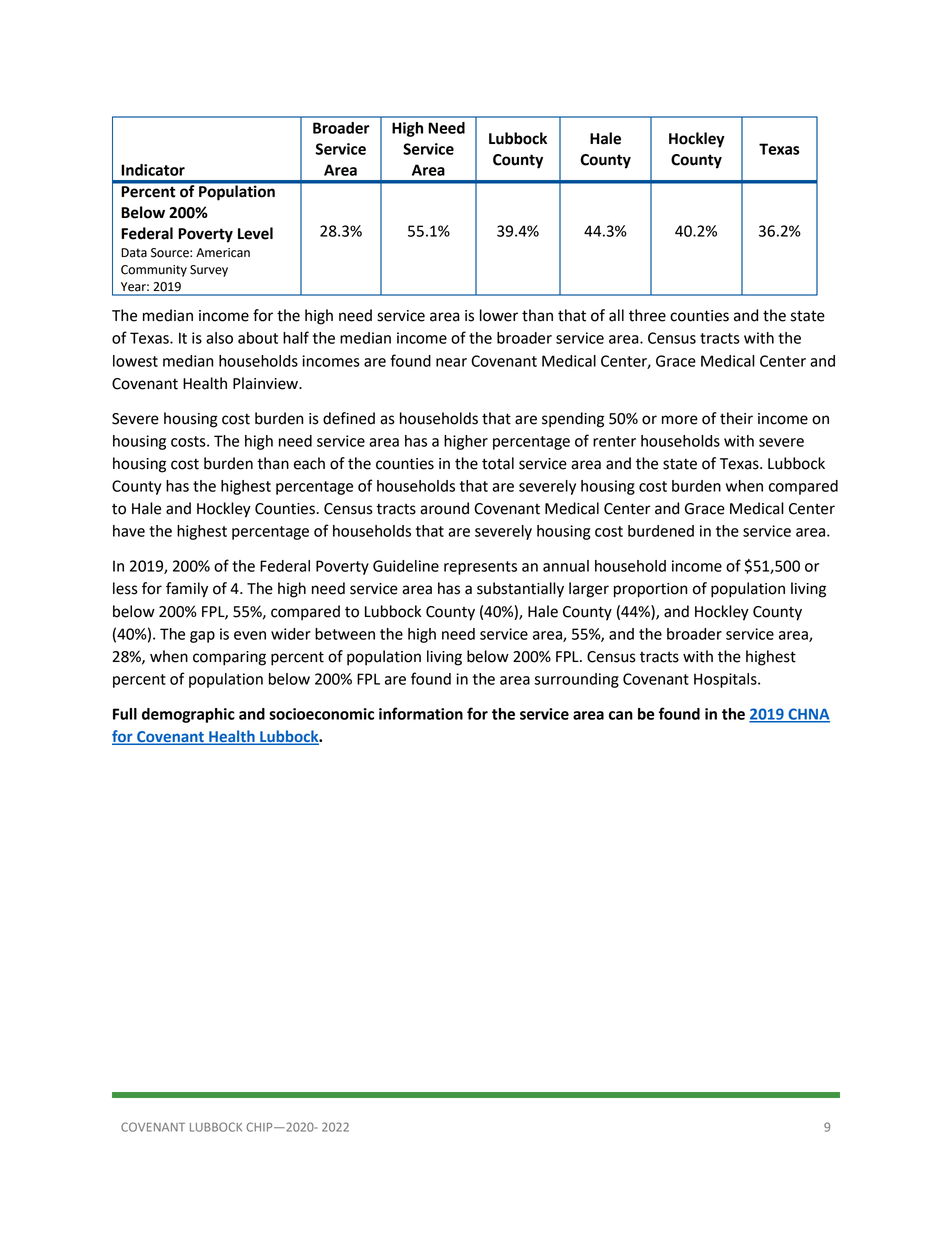  Describe the element at coordinates (188, 715) in the image. I see `demographic` at that location.
